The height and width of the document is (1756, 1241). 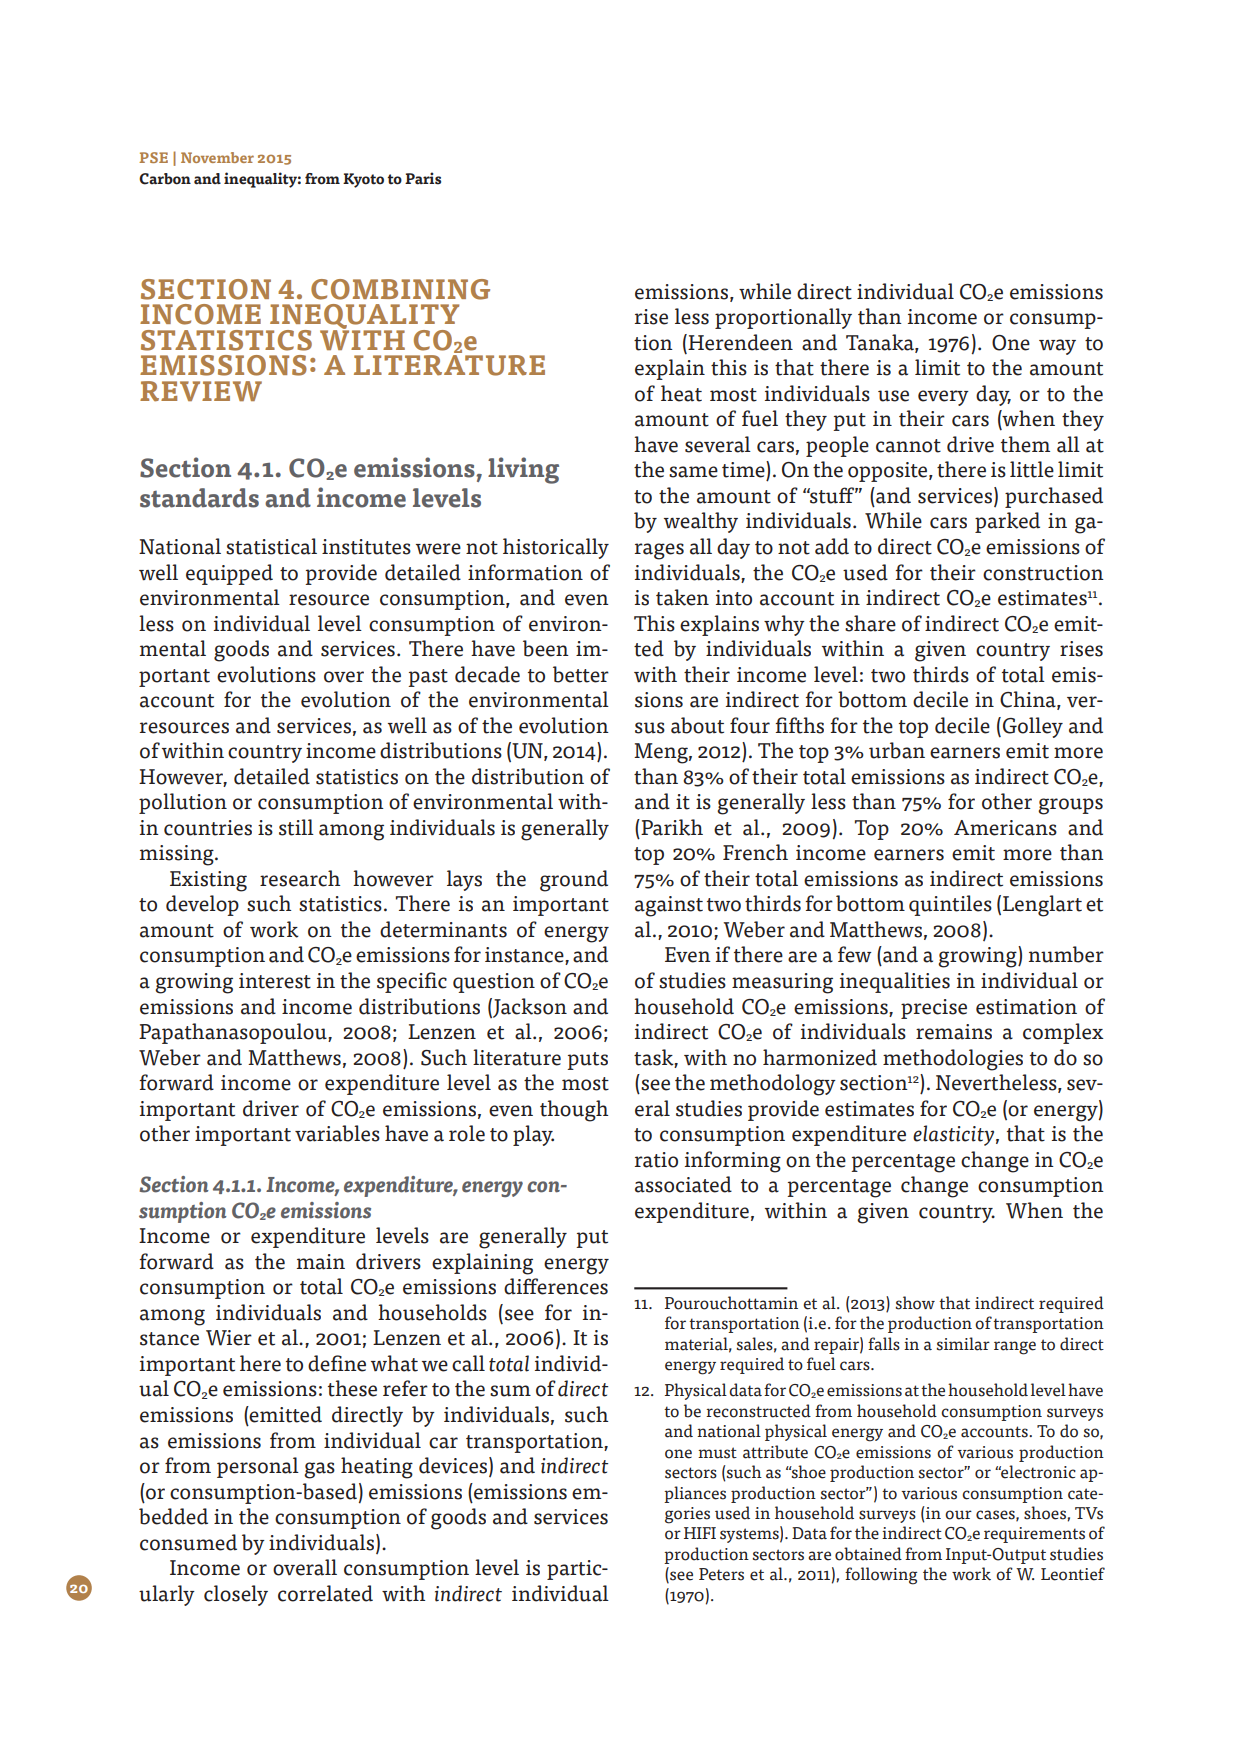 What do you see at coordinates (1057, 347) in the document?
I see `way` at bounding box center [1057, 347].
